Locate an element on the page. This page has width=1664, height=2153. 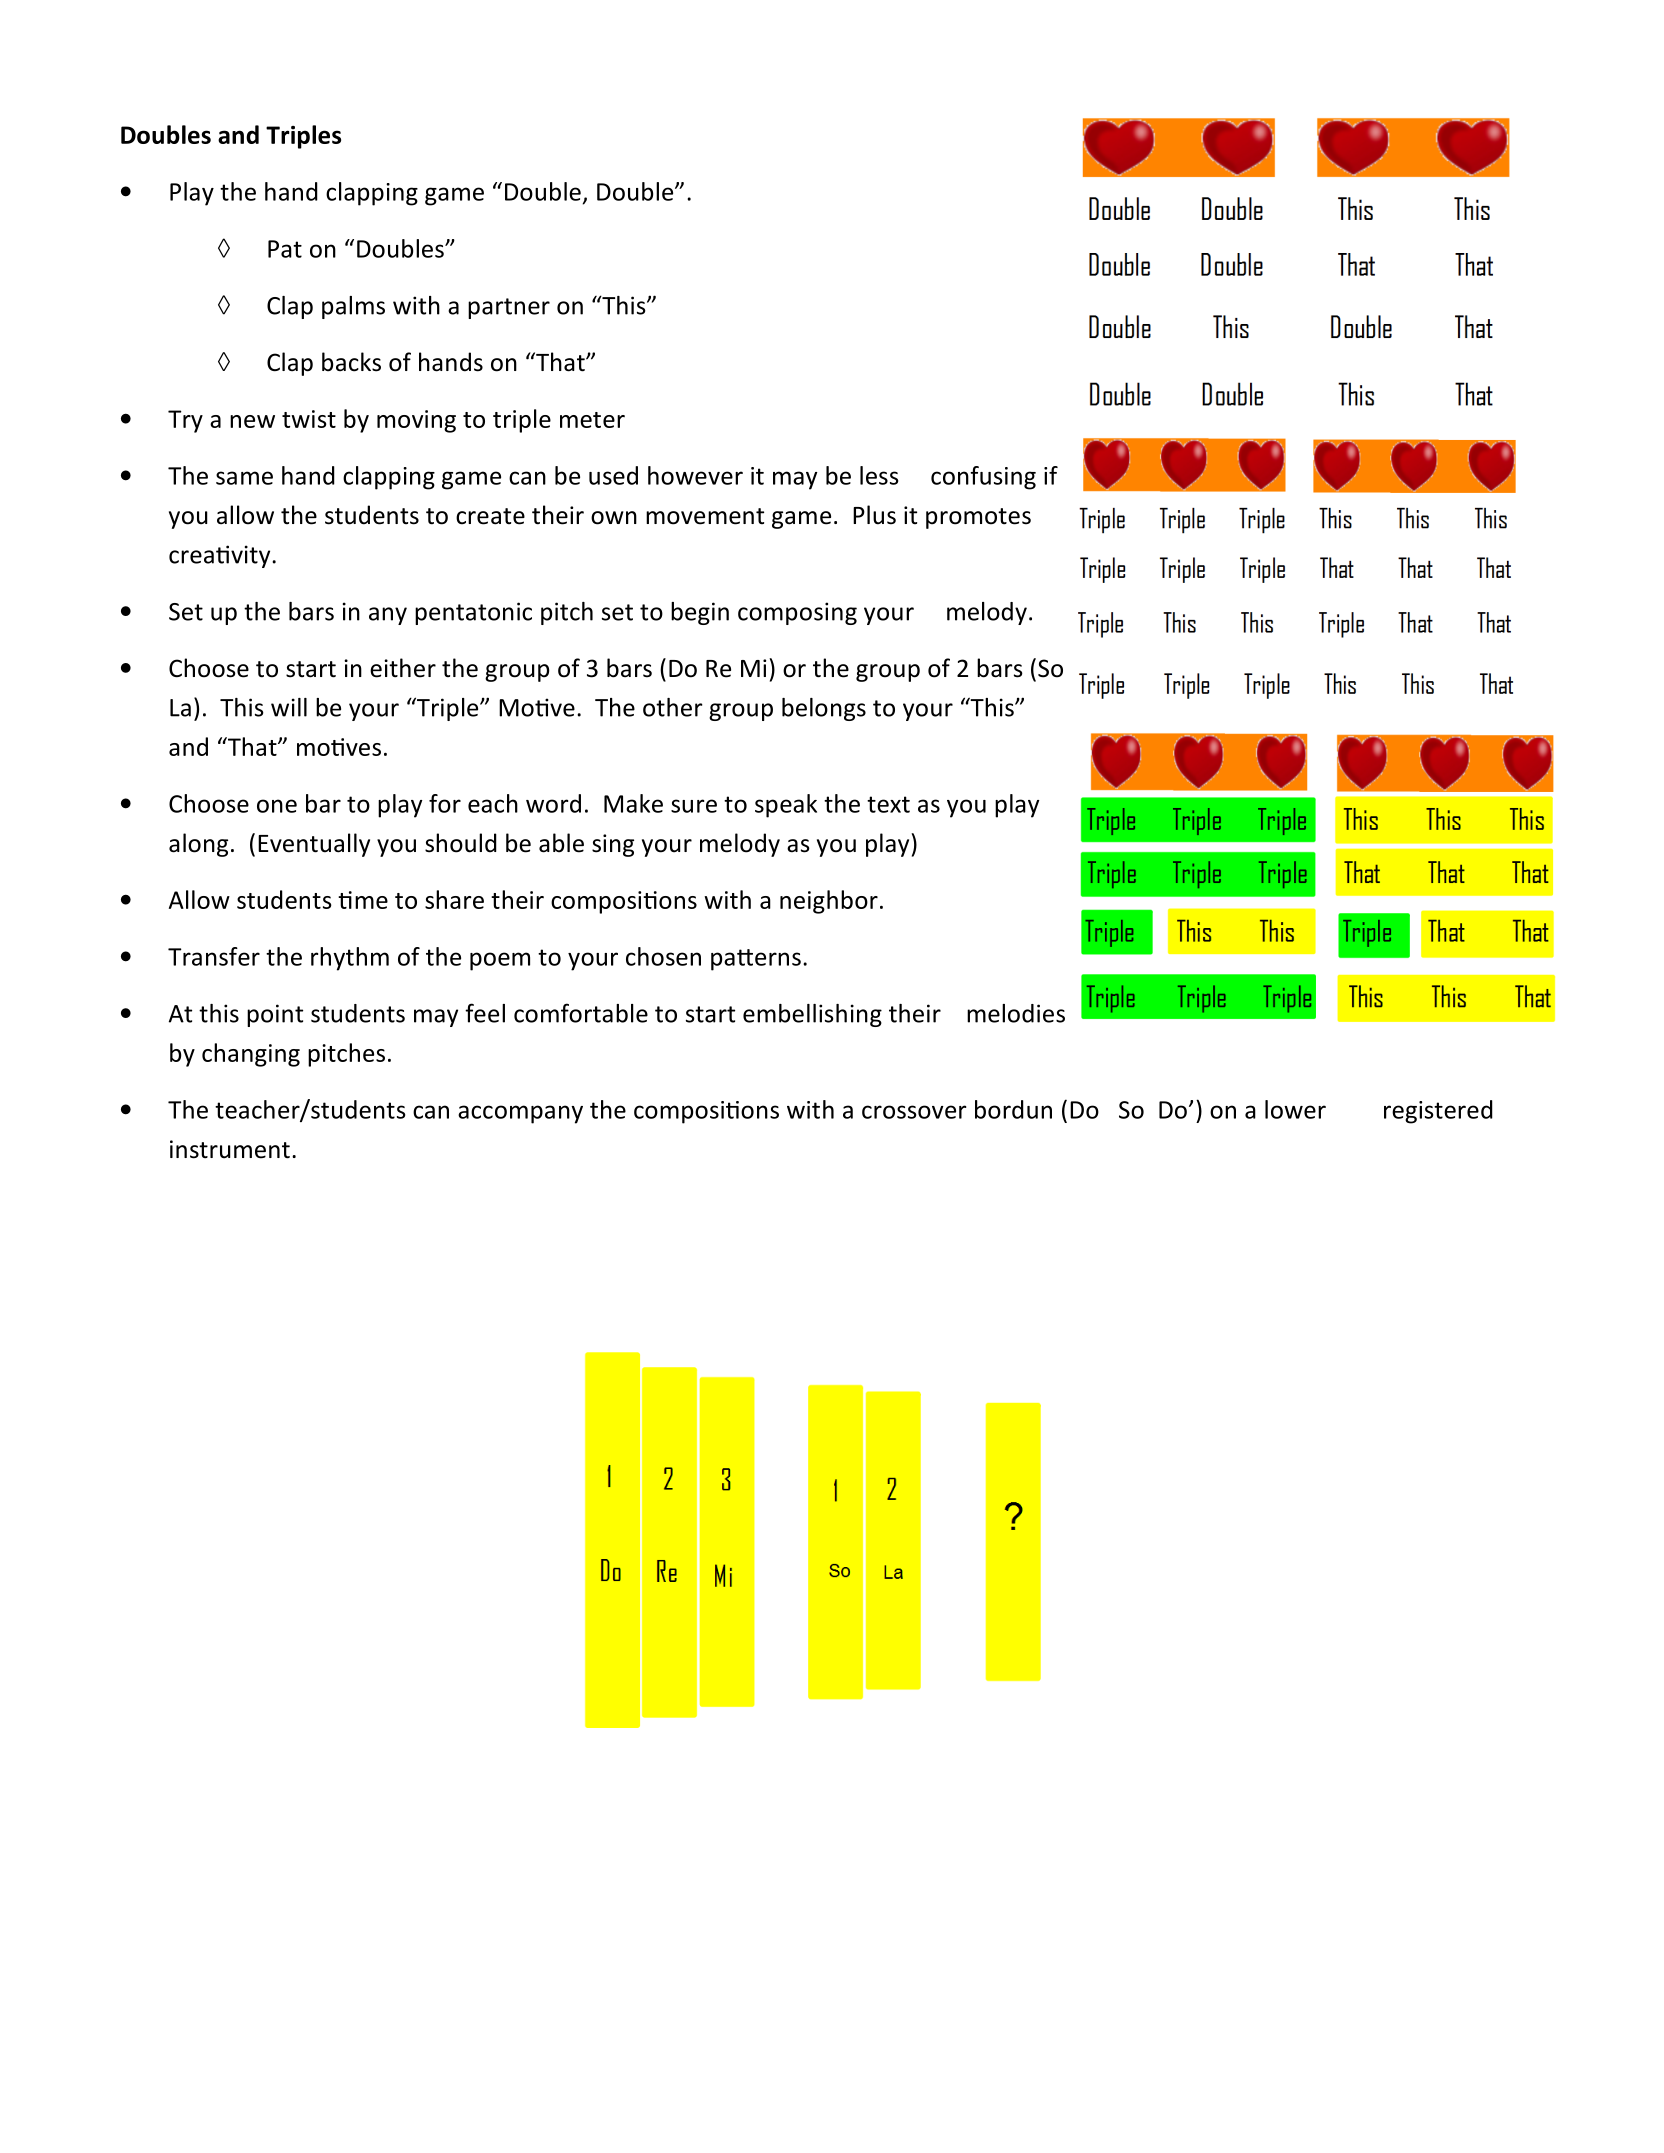
same is located at coordinates (244, 478).
